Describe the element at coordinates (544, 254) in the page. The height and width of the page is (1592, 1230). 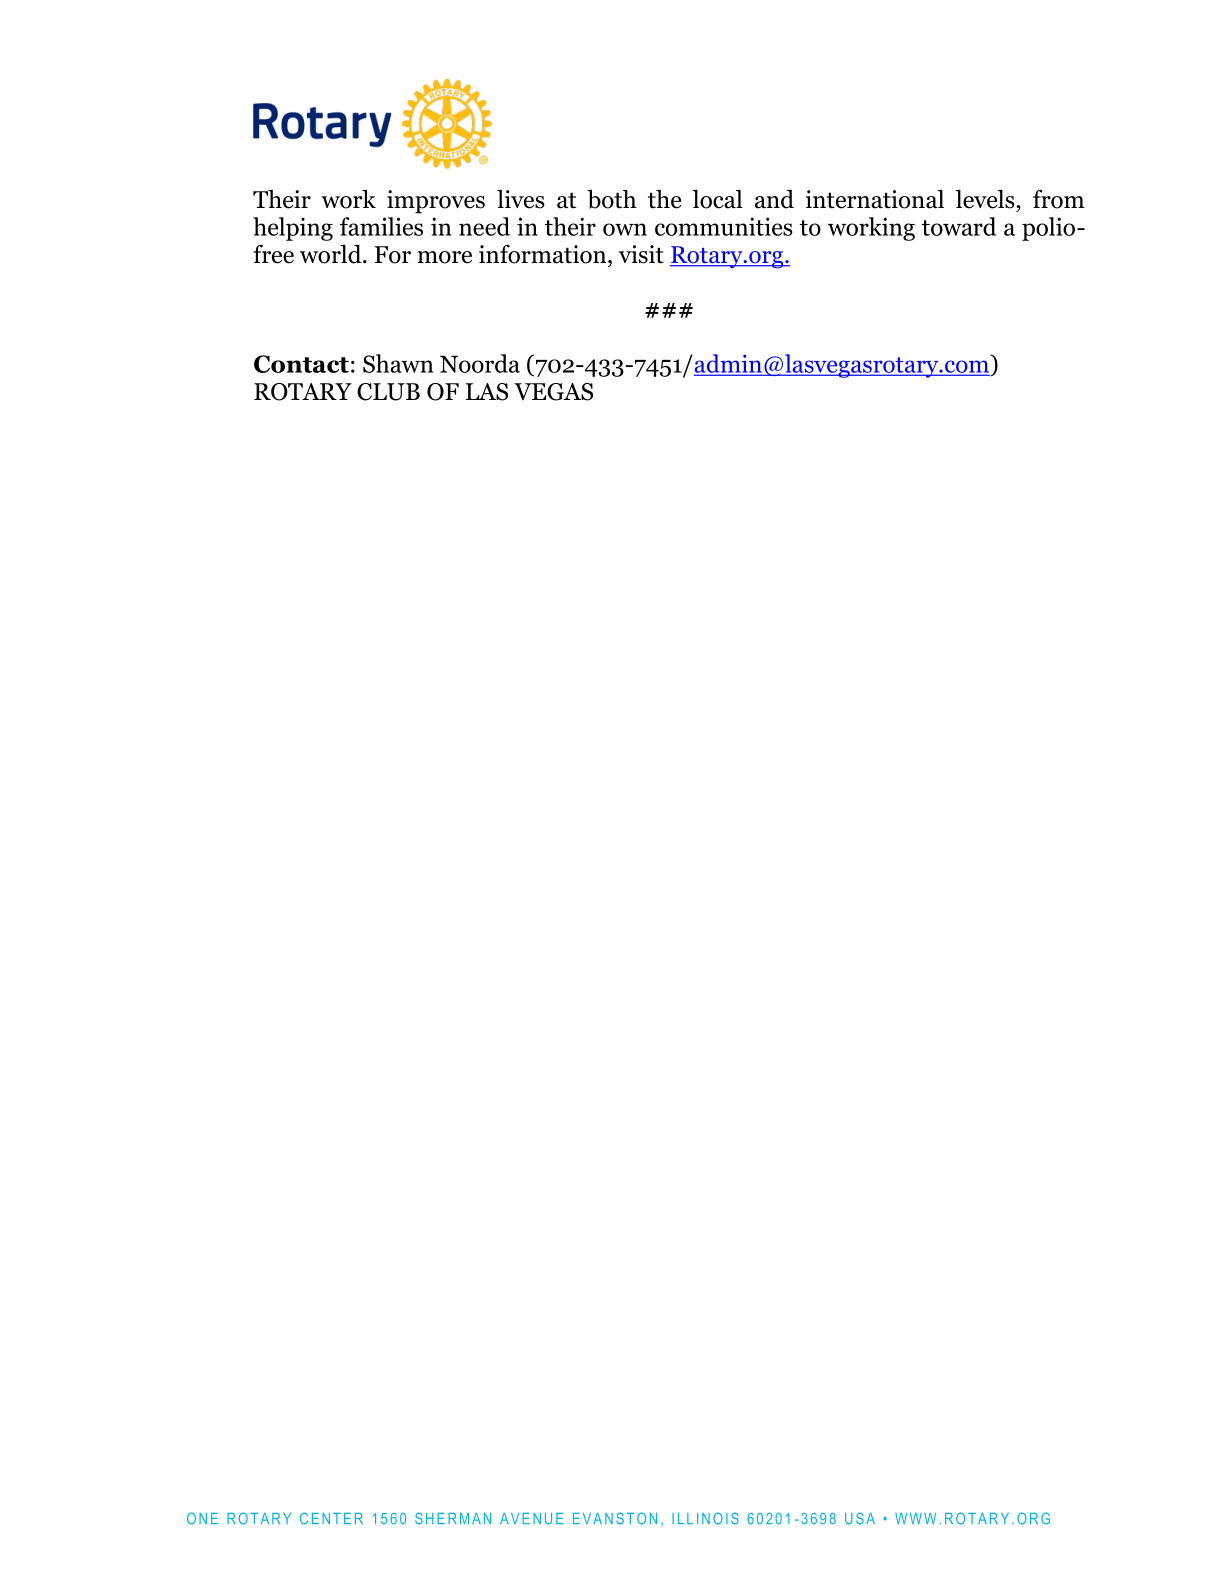
I see `information` at that location.
